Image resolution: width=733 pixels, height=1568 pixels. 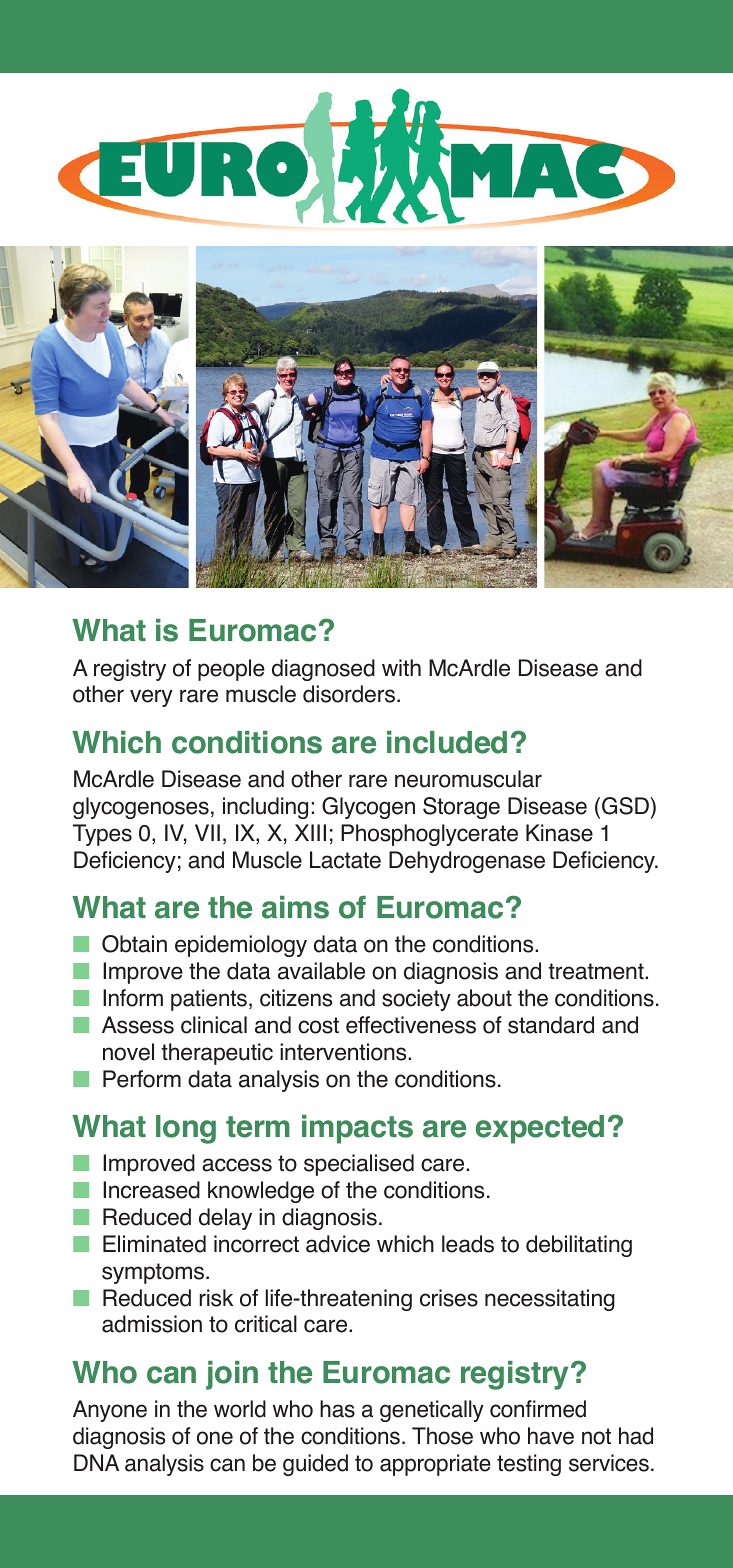 I want to click on very, so click(x=151, y=698).
